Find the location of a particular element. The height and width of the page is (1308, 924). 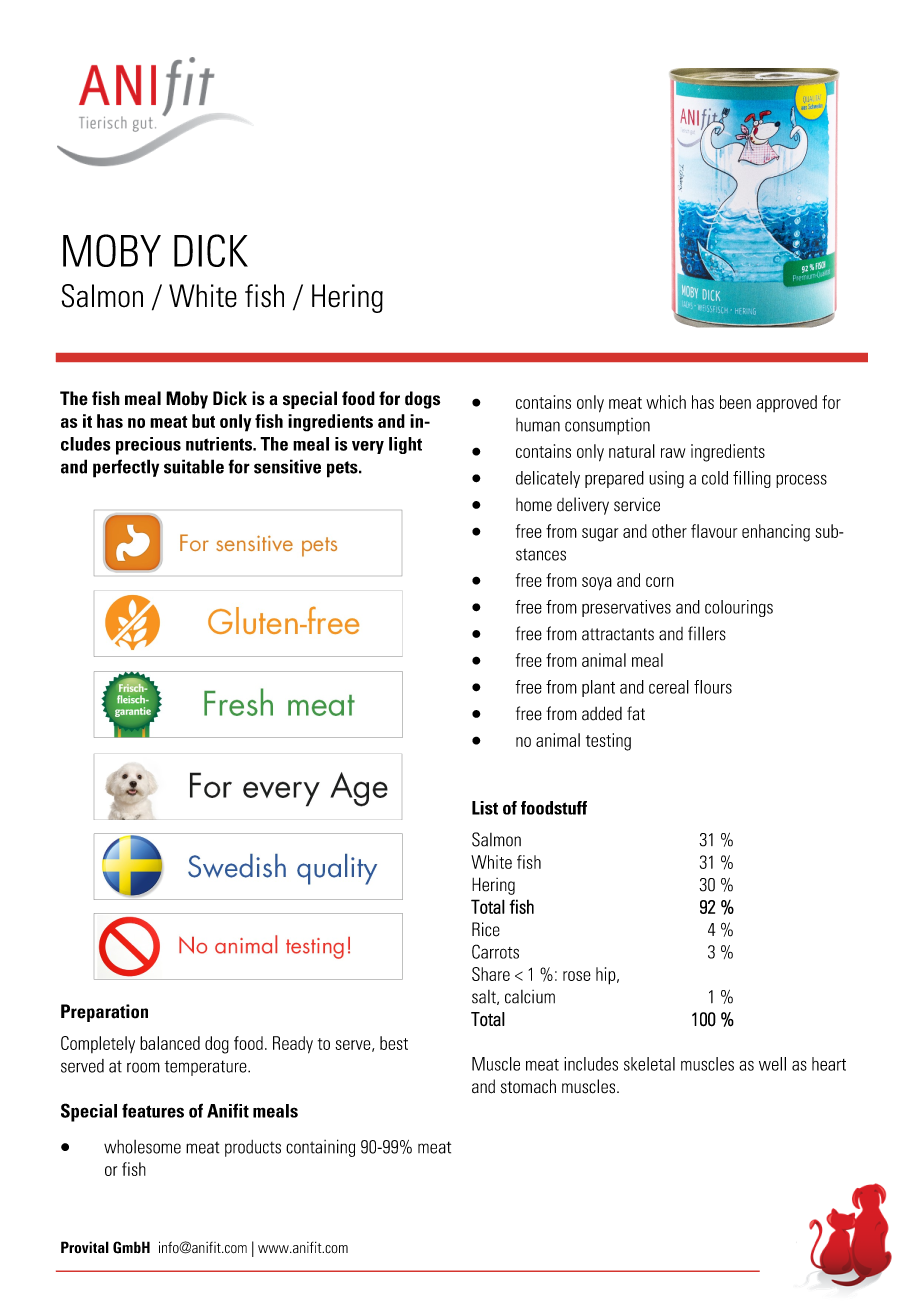

Rice is located at coordinates (486, 929).
